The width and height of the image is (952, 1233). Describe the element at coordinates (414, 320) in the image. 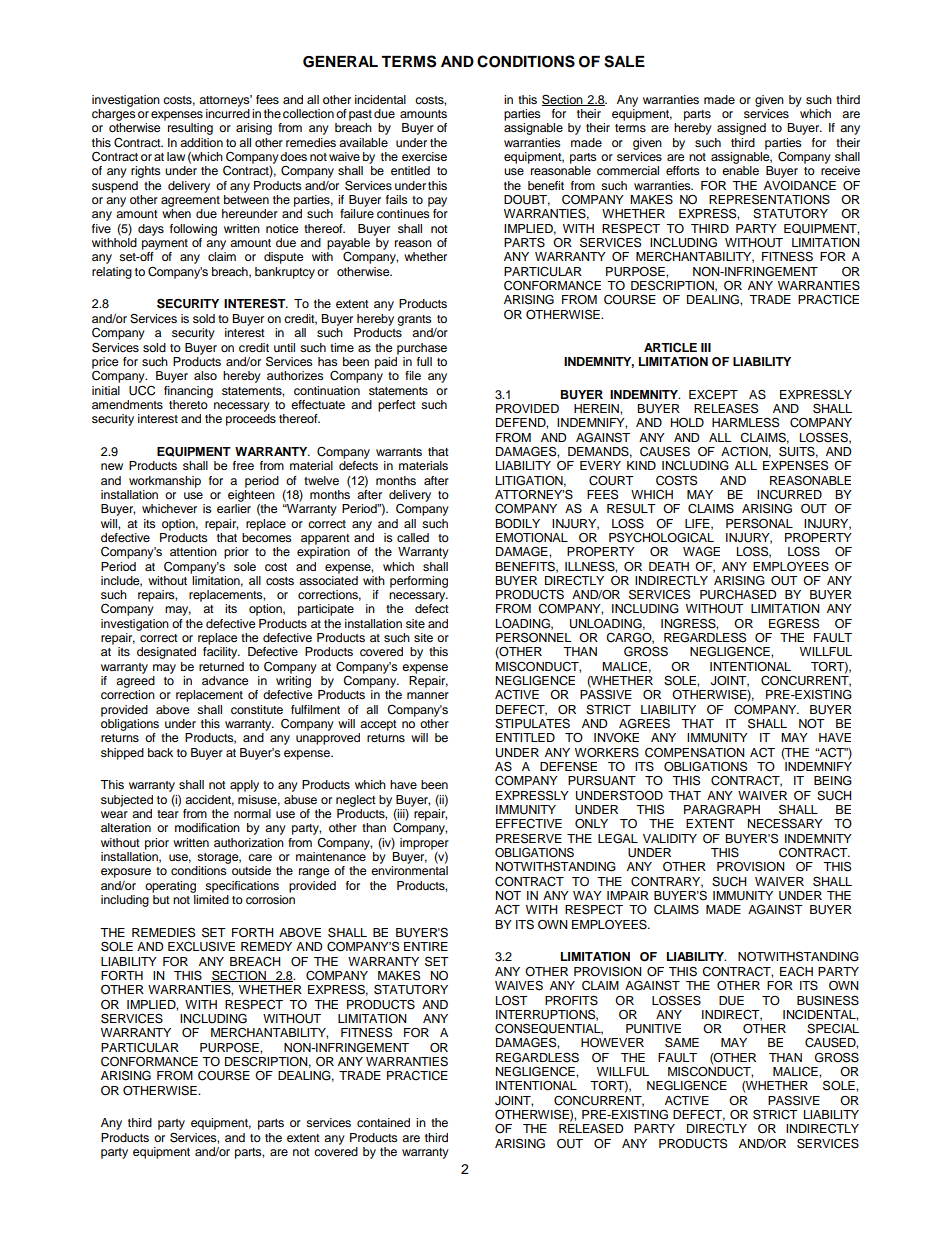

I see `grants` at that location.
